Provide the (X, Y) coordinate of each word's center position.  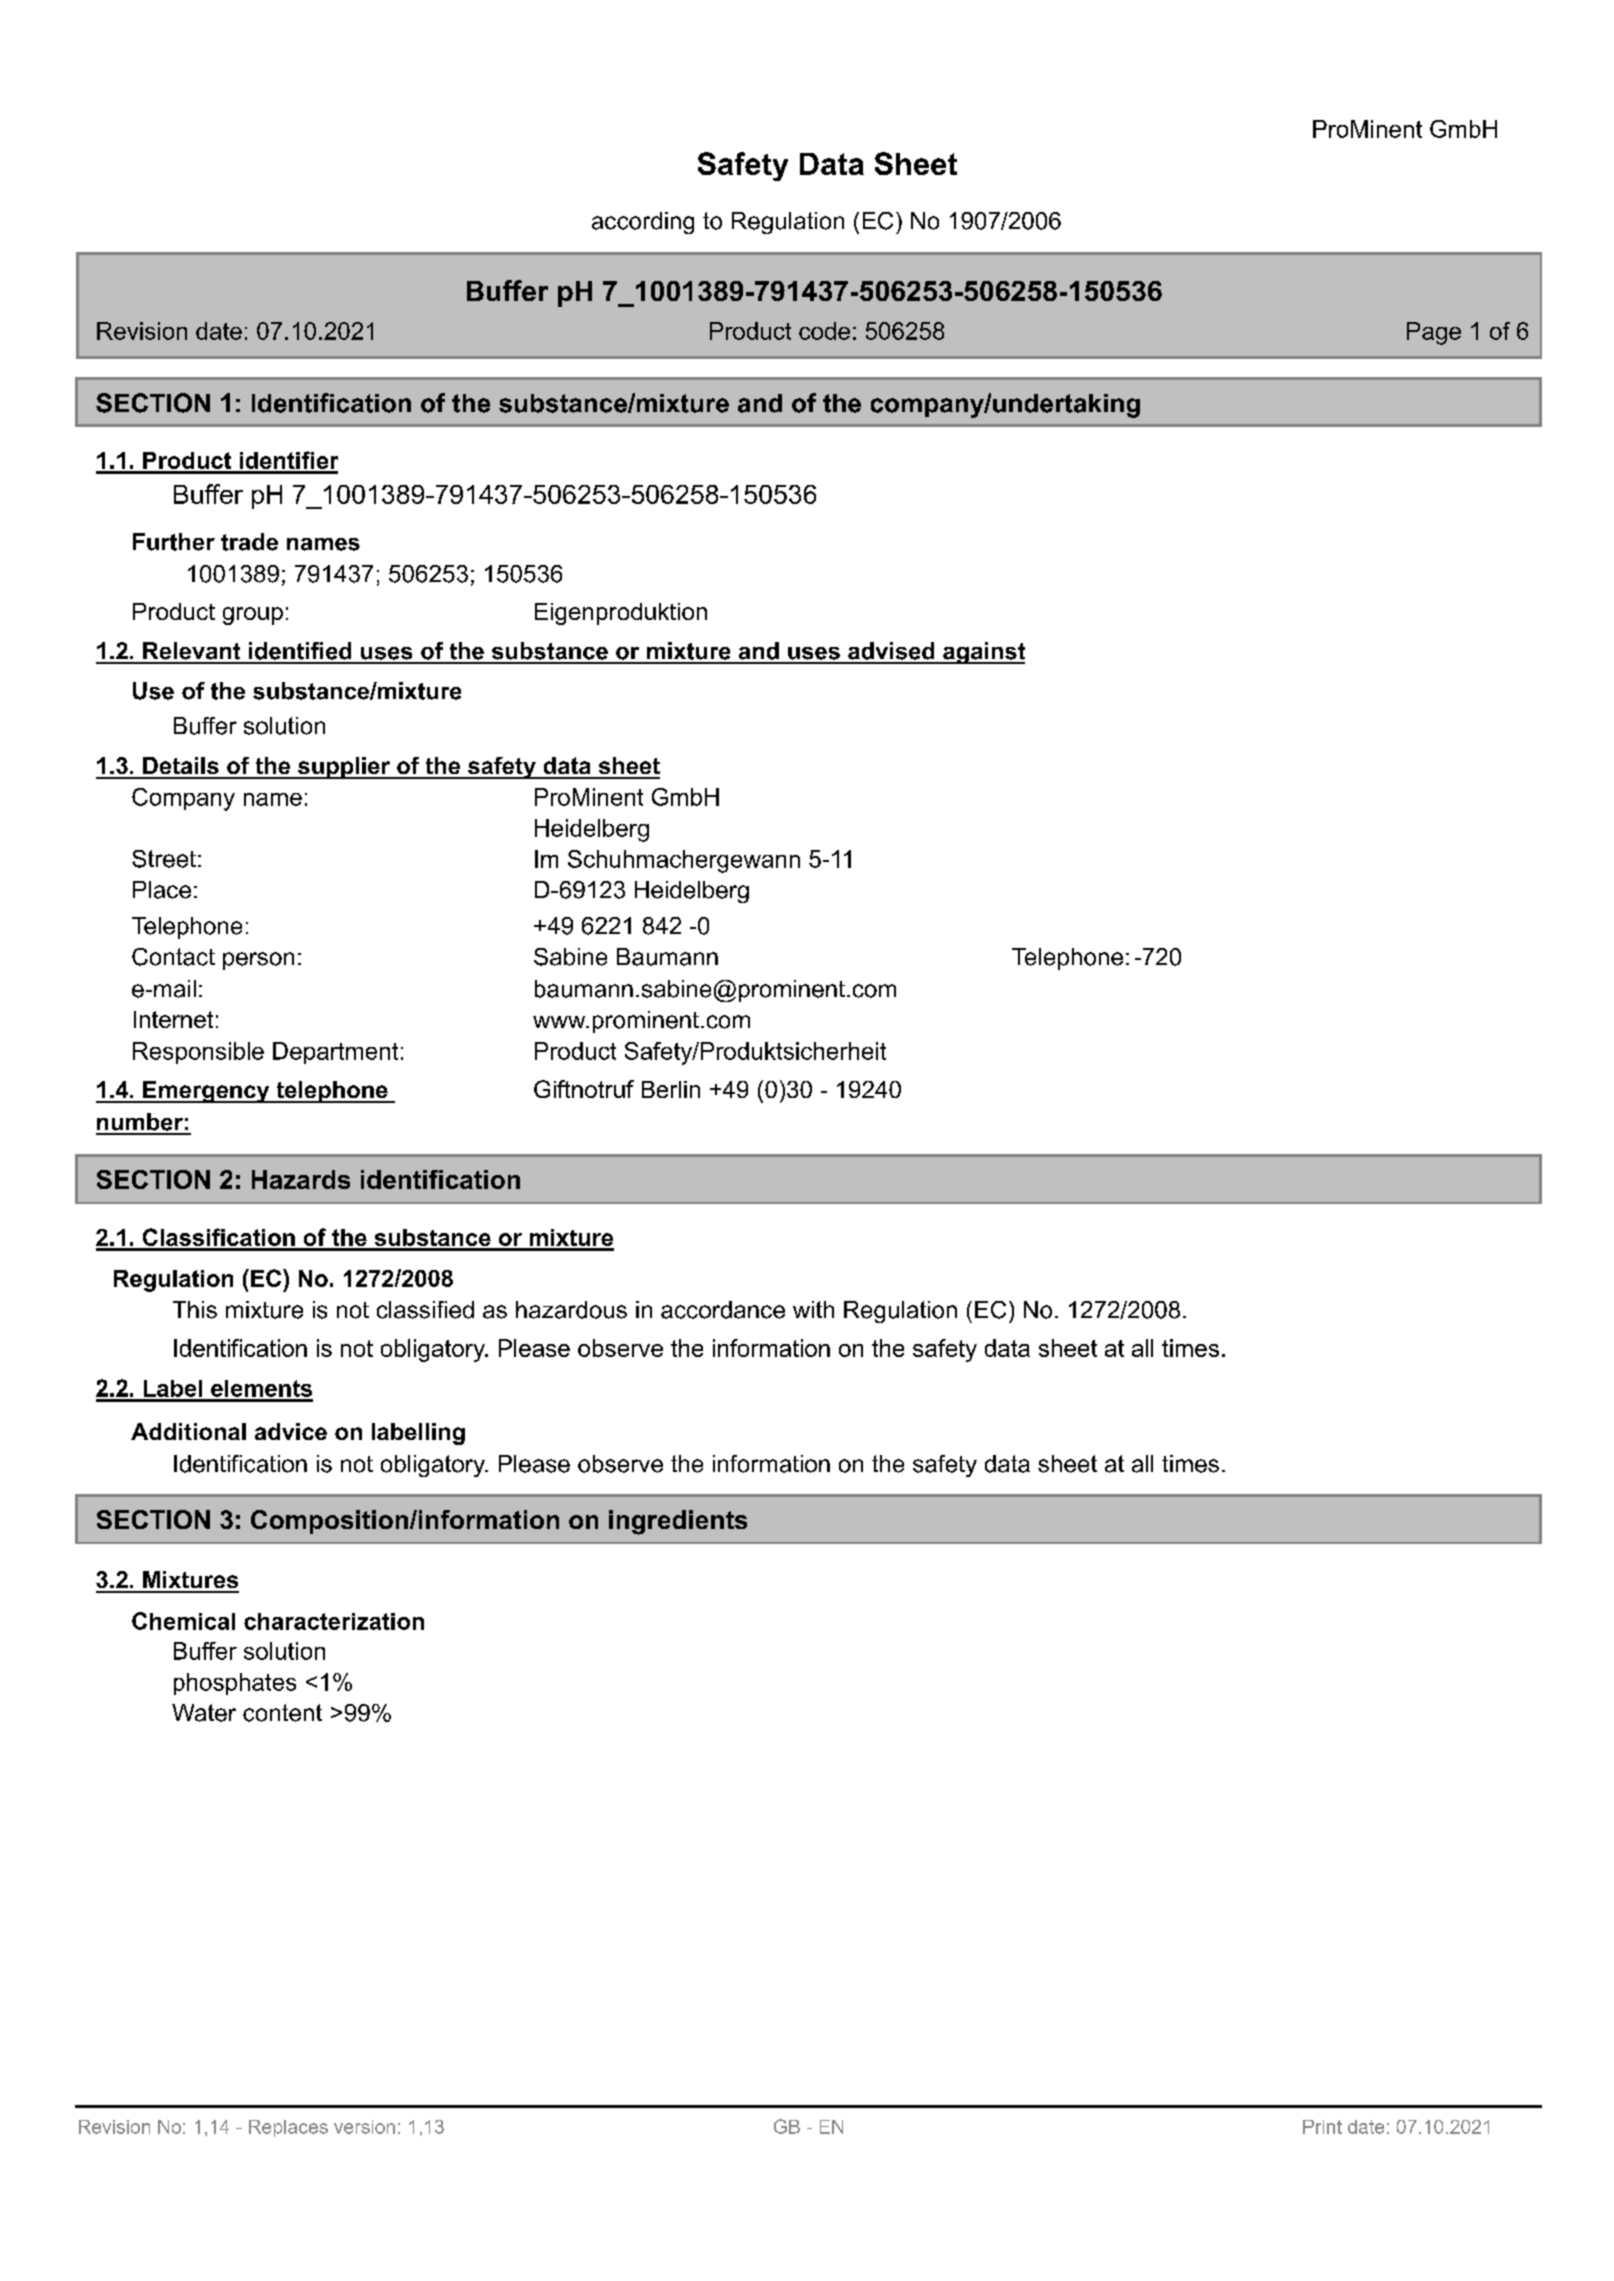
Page (1434, 333)
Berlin (671, 1089)
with (813, 1309)
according (643, 223)
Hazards (301, 1179)
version (364, 2127)
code (824, 331)
